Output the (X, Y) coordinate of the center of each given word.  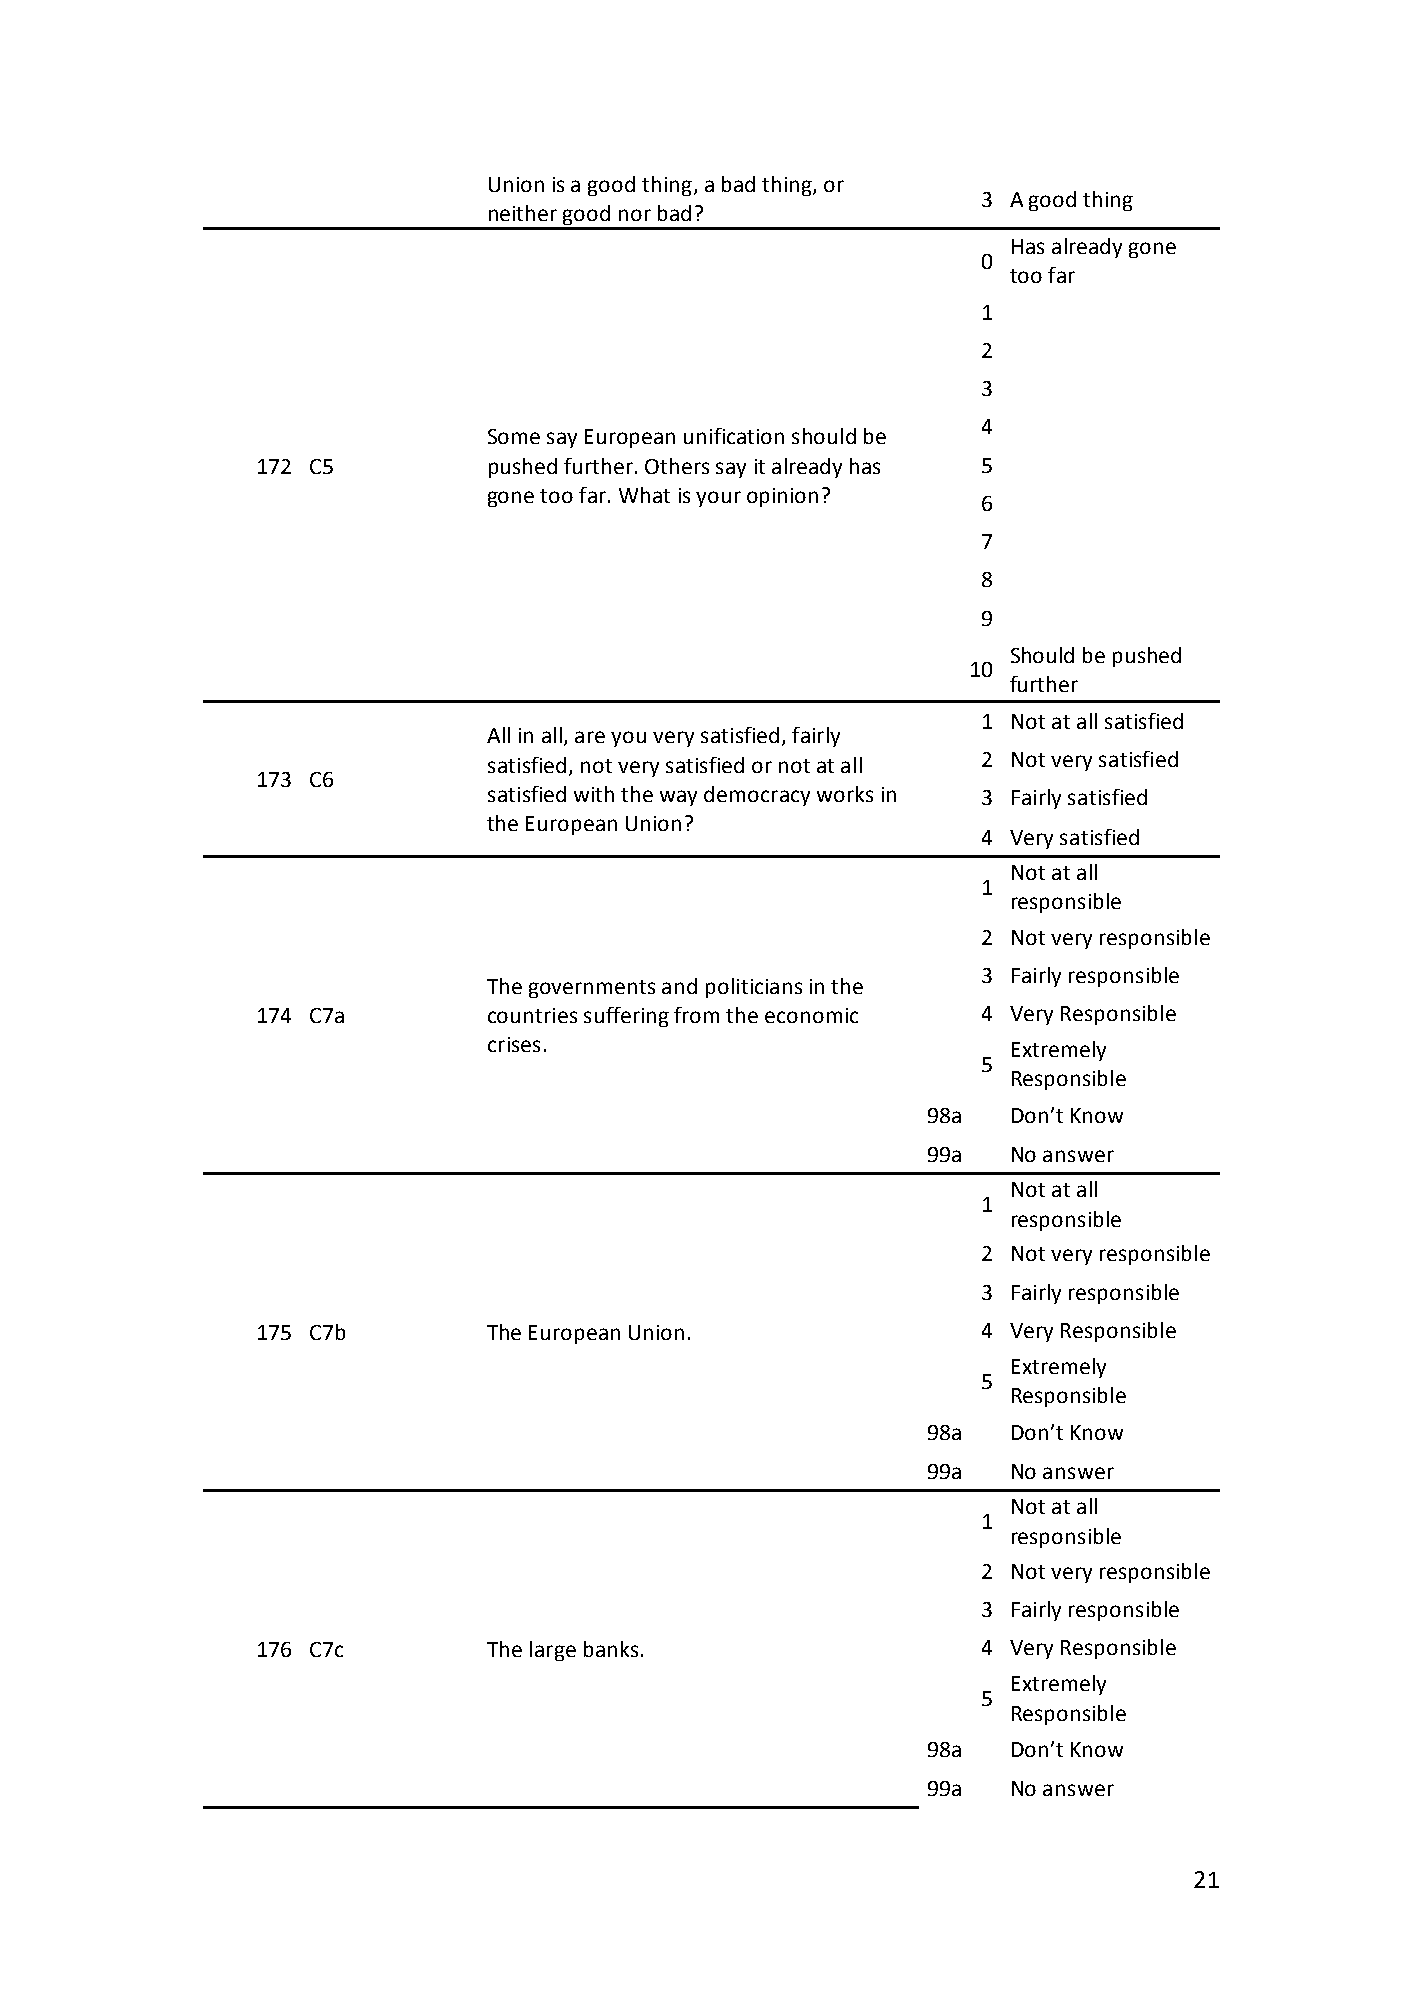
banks (611, 1649)
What (644, 495)
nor (635, 215)
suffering (626, 1017)
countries (532, 1015)
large (553, 1651)
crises (514, 1044)
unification (734, 436)
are (590, 737)
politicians (754, 988)
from (696, 1015)
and (679, 986)
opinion (782, 497)
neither (523, 213)
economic (811, 1015)
